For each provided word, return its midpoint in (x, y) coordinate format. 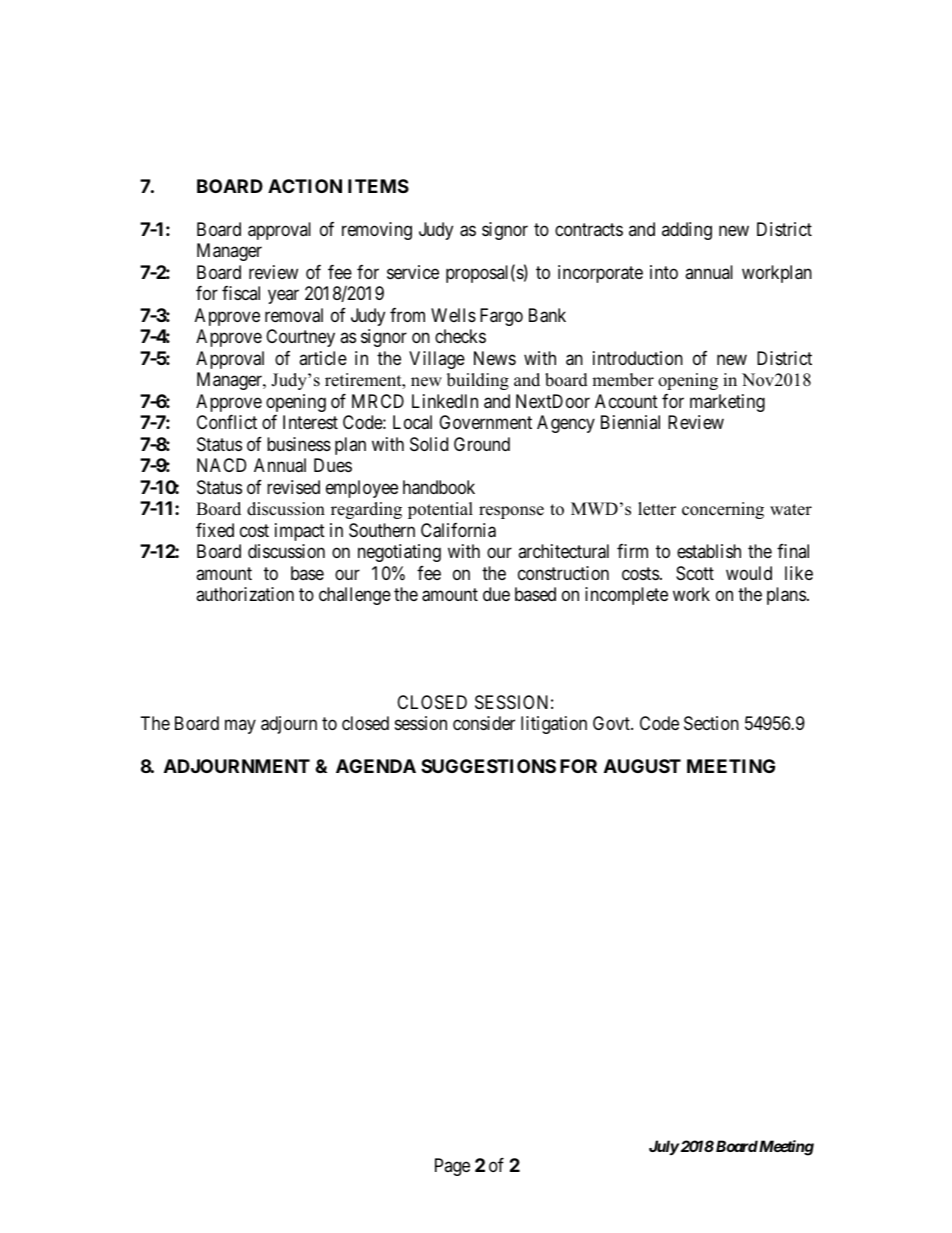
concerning (723, 510)
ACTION (305, 186)
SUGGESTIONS (488, 766)
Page (452, 1167)
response (511, 512)
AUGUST (642, 766)
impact (300, 532)
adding (687, 231)
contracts (589, 229)
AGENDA (376, 766)
